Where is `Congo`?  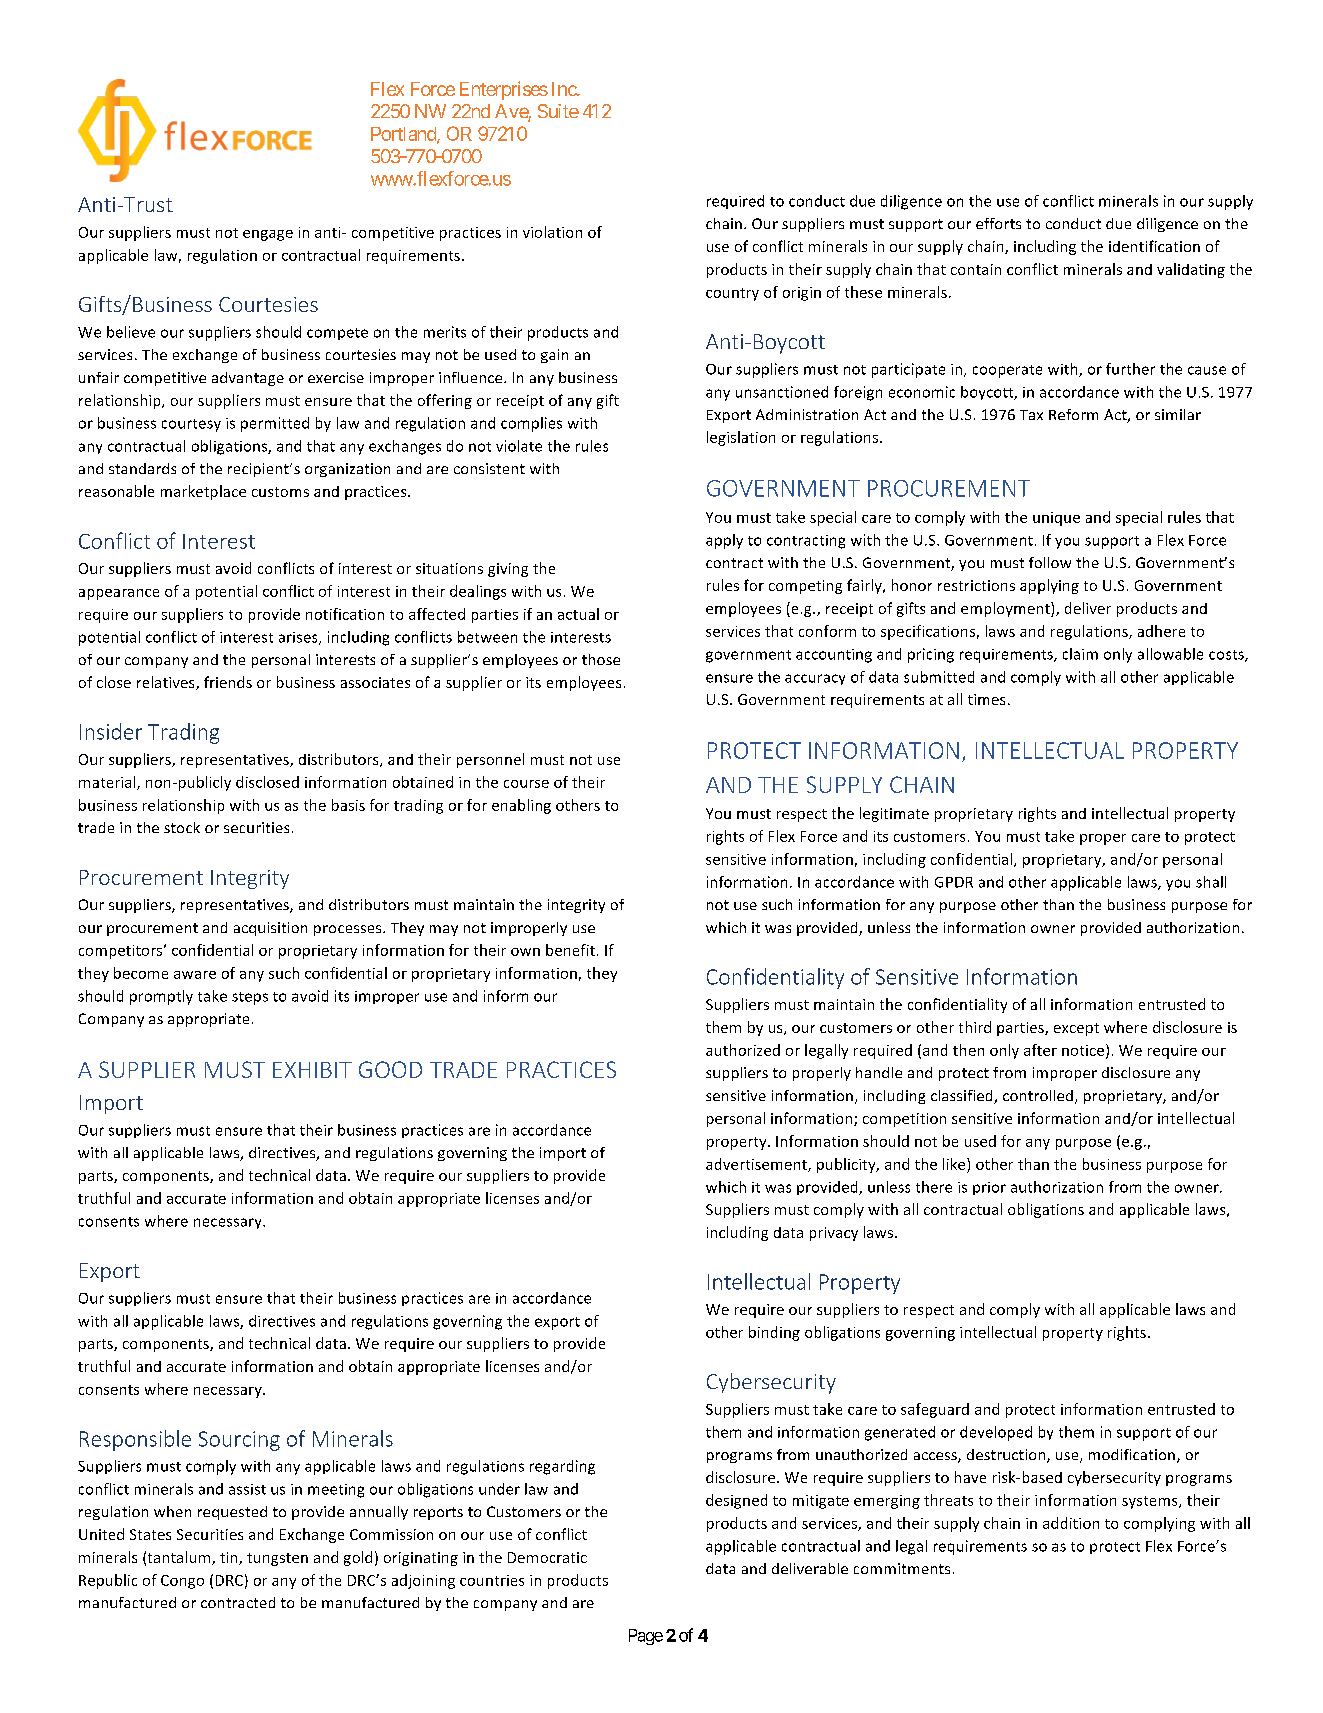
Congo is located at coordinates (182, 1582).
